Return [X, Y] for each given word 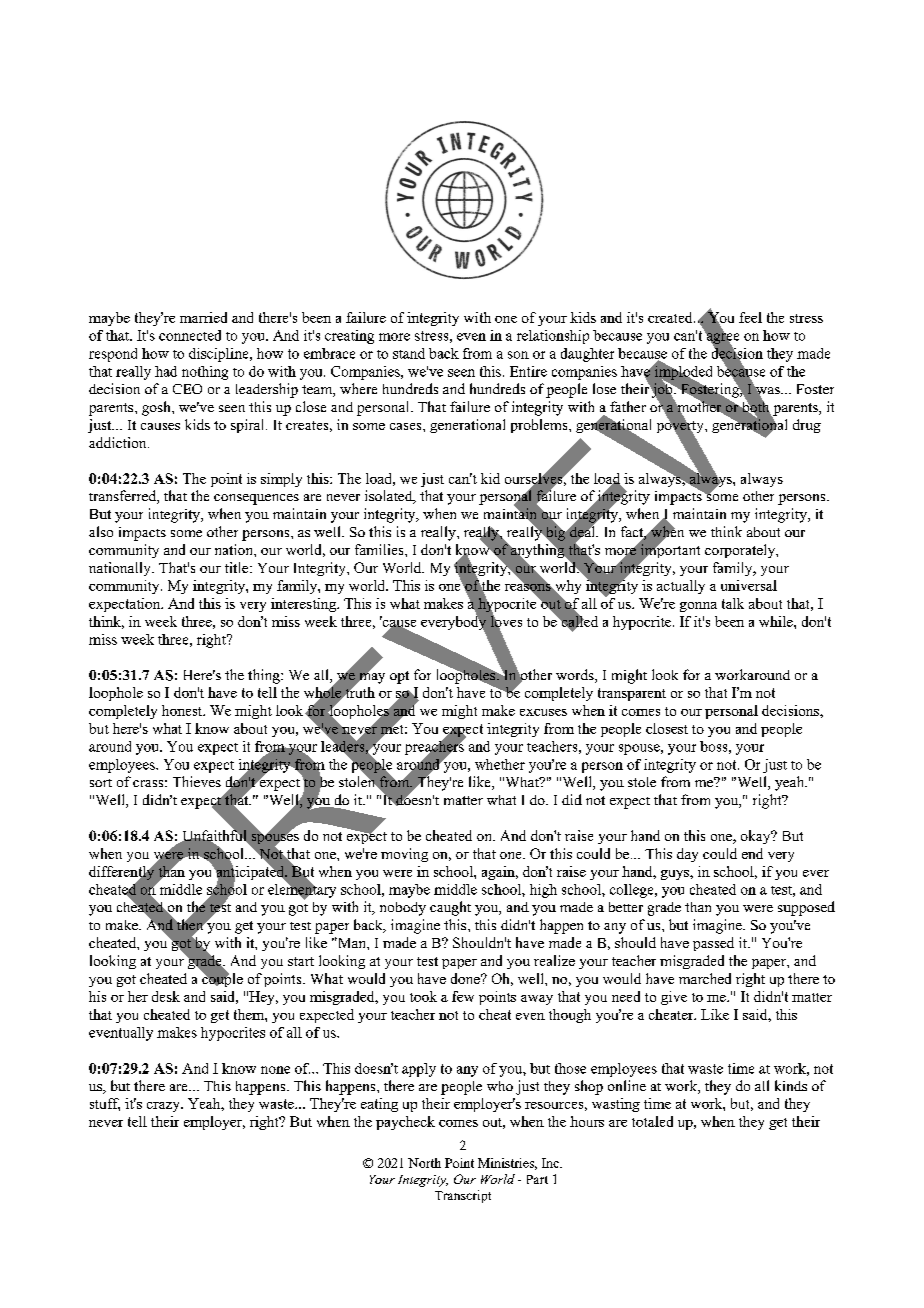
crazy [164, 1107]
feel [750, 317]
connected [190, 335]
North [424, 1163]
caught [450, 908]
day [687, 855]
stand [409, 353]
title [238, 567]
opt [399, 677]
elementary [302, 890]
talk [733, 603]
